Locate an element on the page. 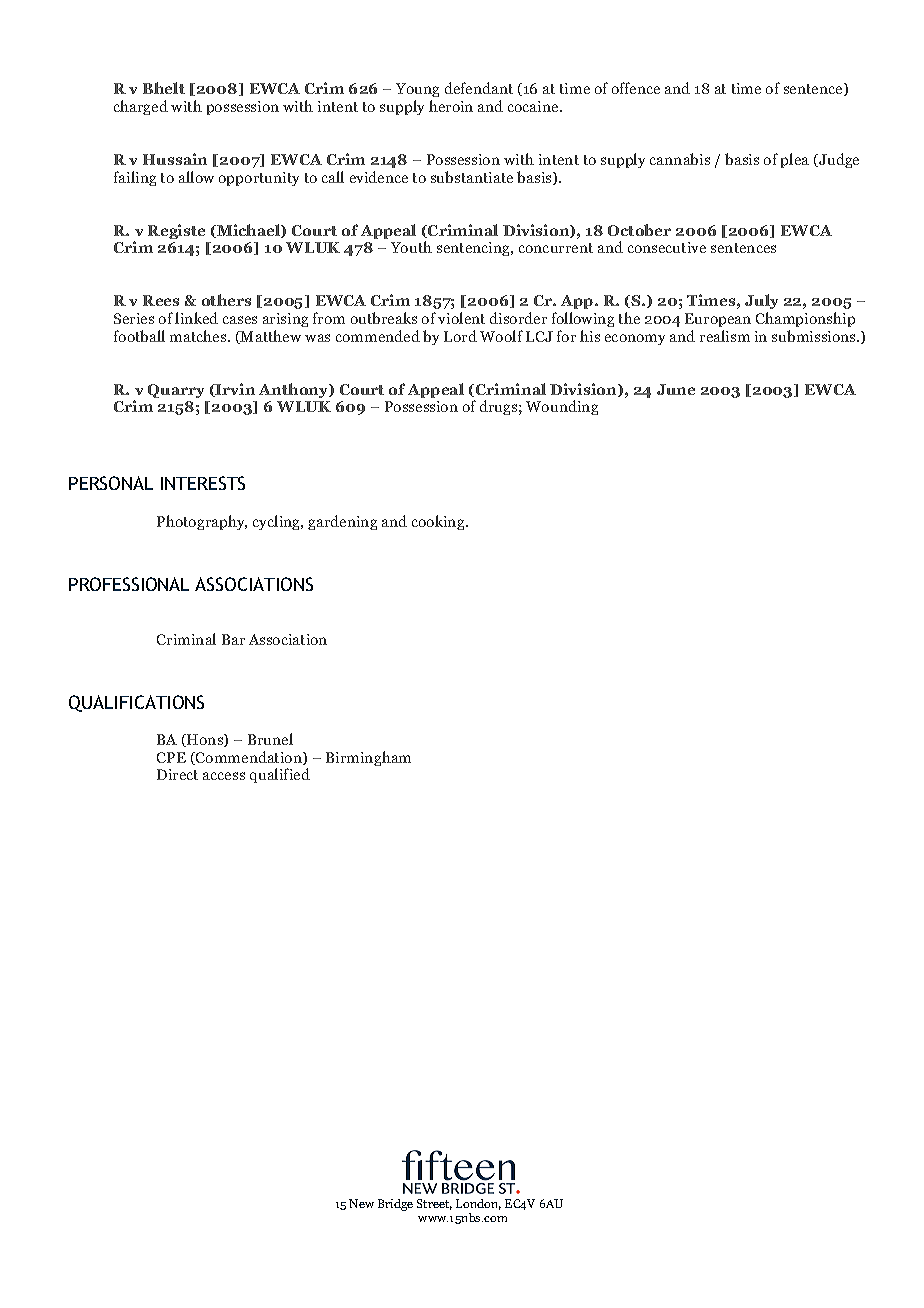 The image size is (924, 1308). heroin is located at coordinates (451, 106).
